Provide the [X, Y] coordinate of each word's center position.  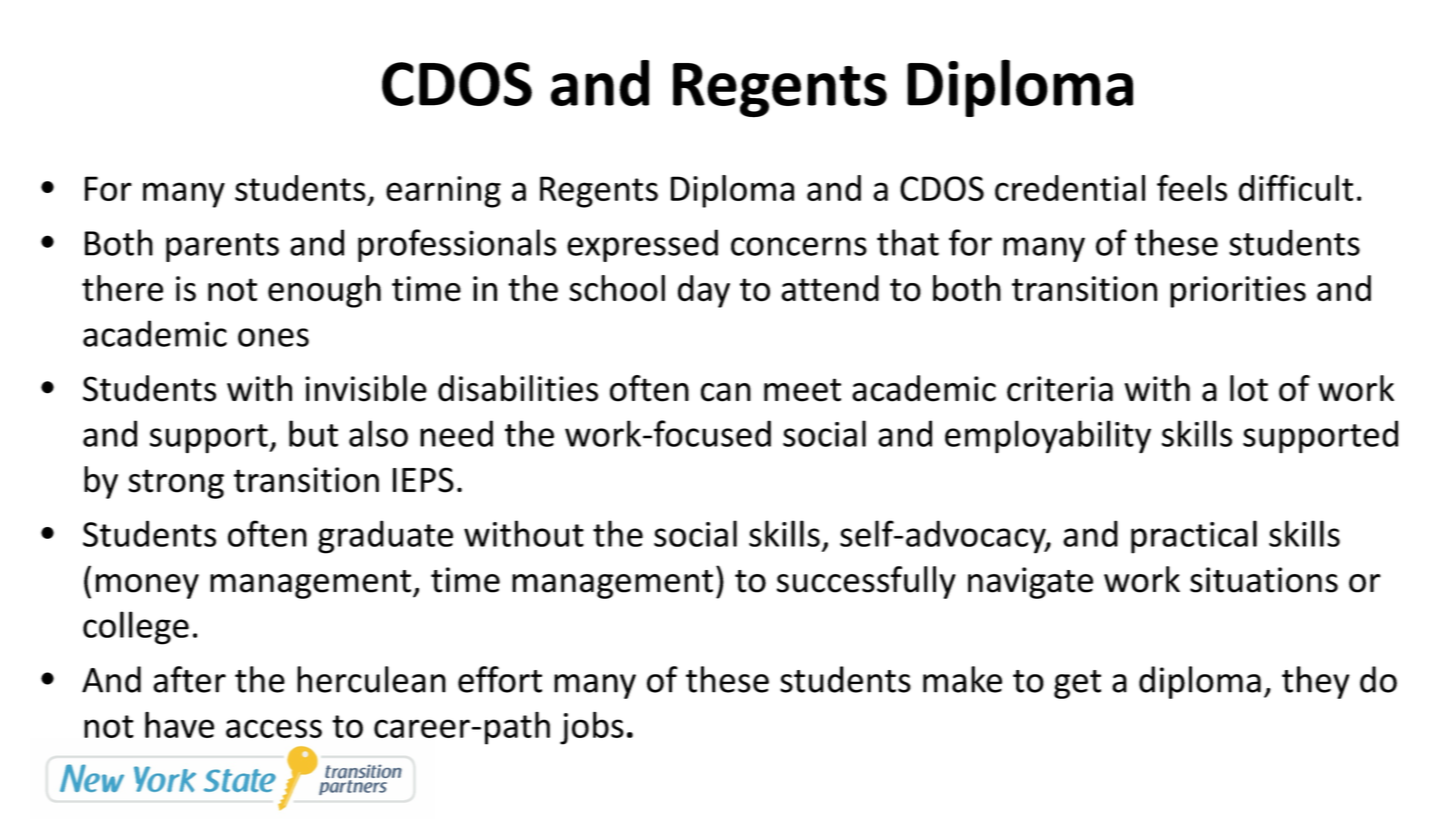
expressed [642, 245]
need [456, 433]
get [1077, 684]
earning [443, 192]
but [313, 433]
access [274, 728]
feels [1192, 187]
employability [1048, 437]
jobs [592, 728]
